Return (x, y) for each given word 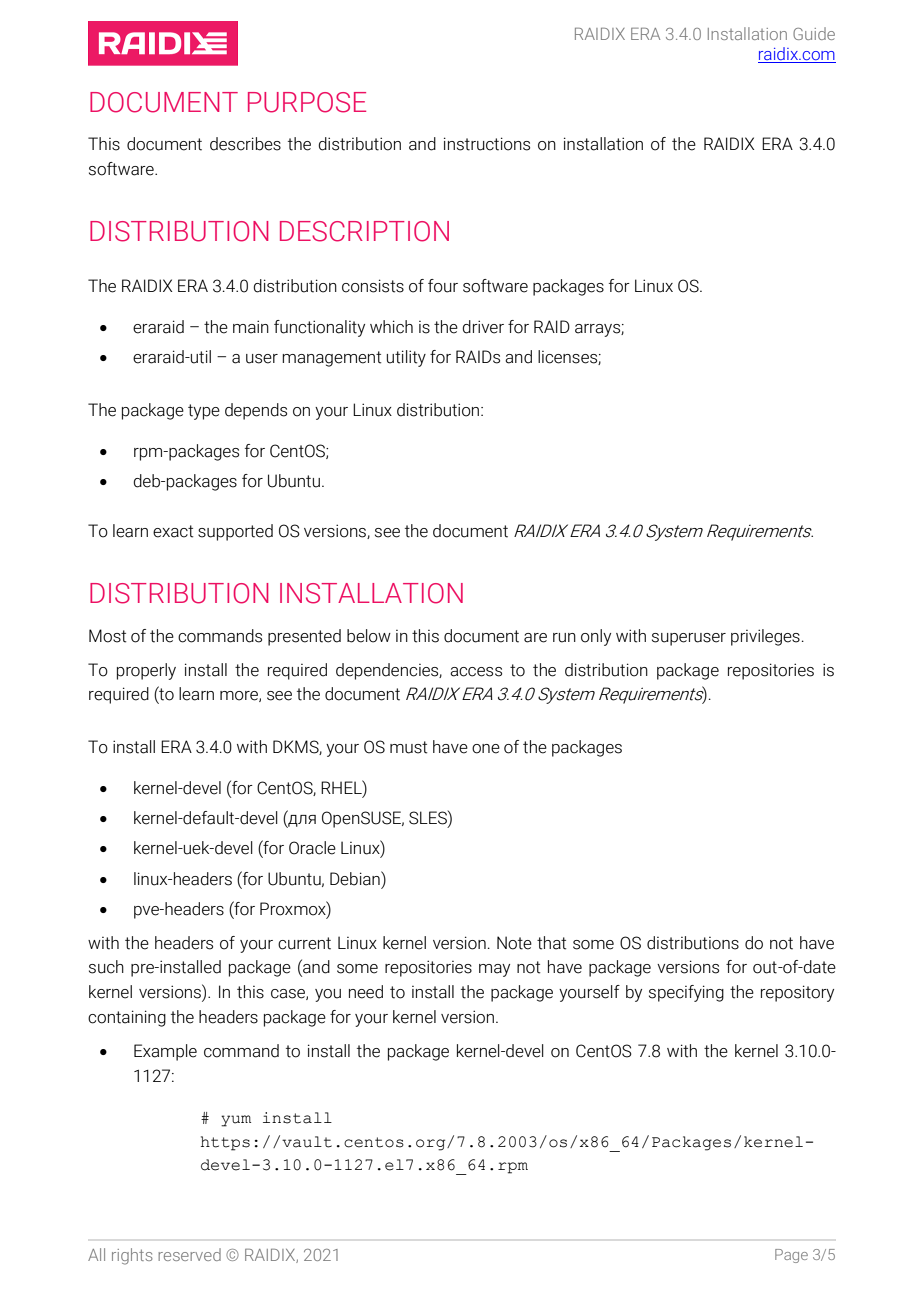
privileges (765, 637)
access (476, 672)
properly (146, 671)
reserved (189, 1254)
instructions (487, 144)
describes (245, 144)
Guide (814, 33)
